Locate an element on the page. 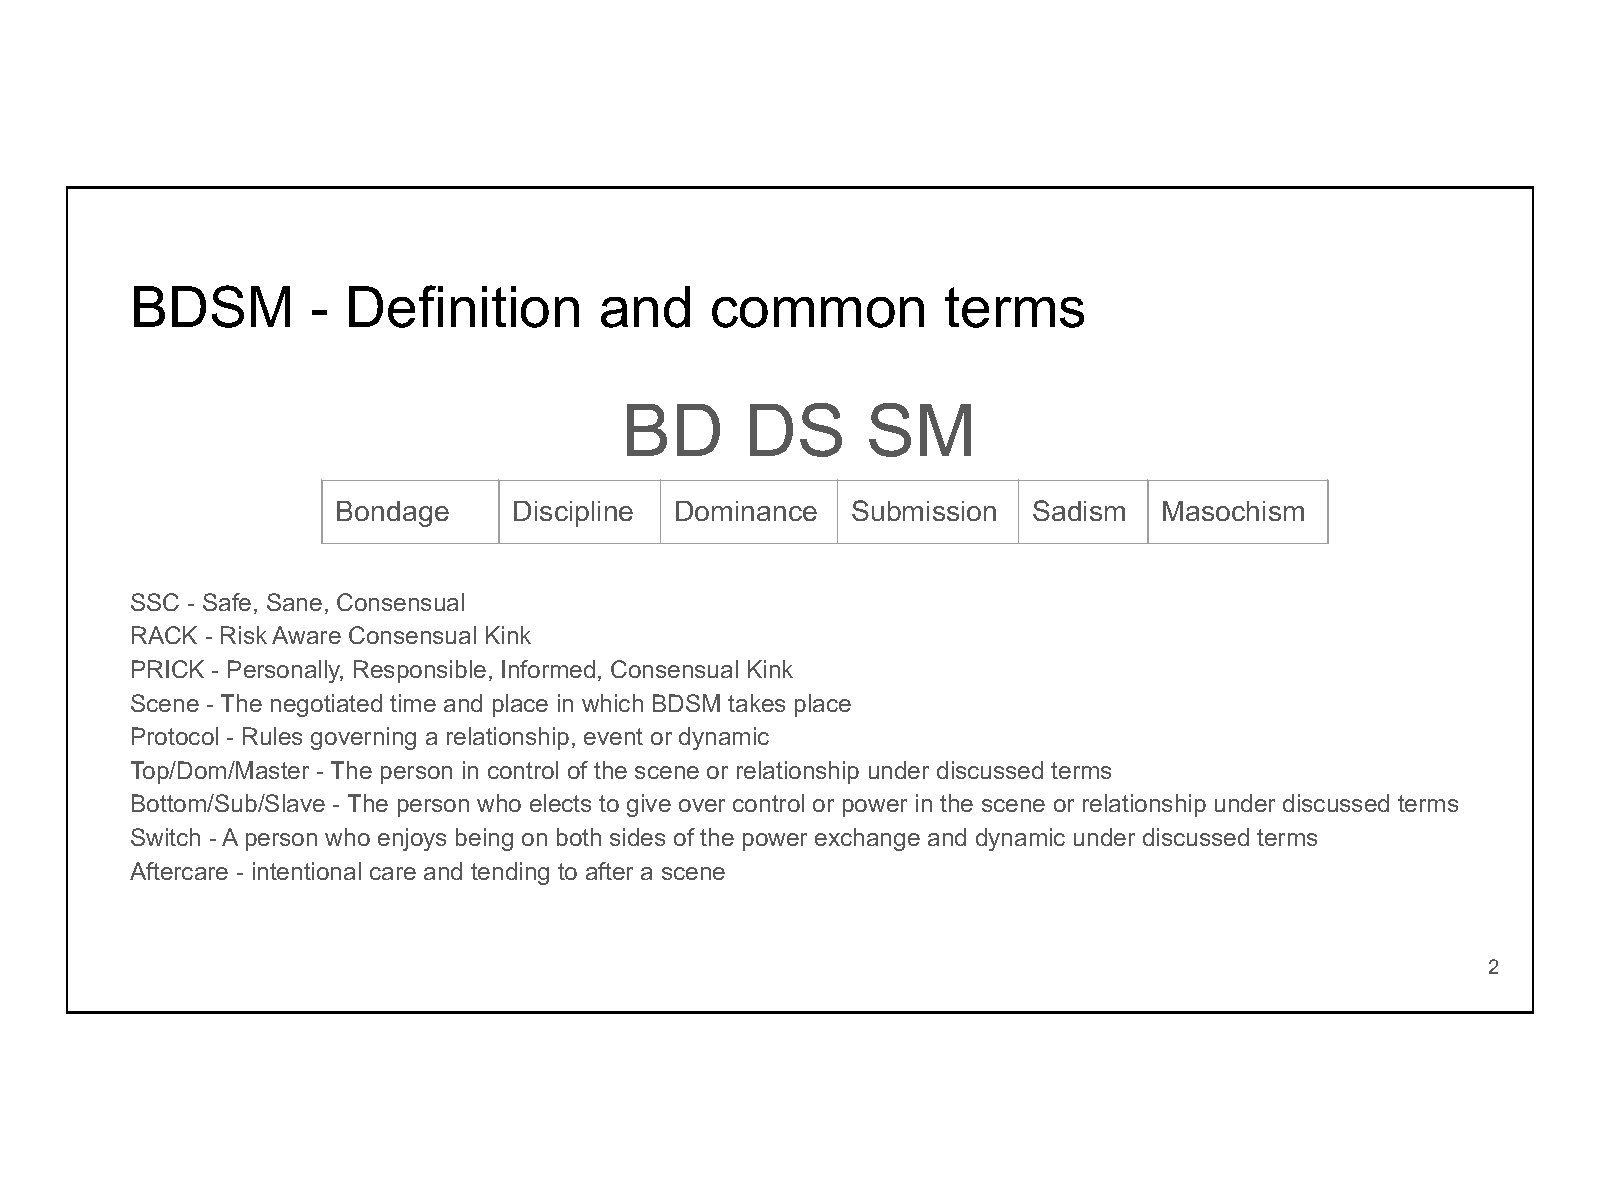 This page has height=1200, width=1600. Sadism is located at coordinates (1079, 510).
